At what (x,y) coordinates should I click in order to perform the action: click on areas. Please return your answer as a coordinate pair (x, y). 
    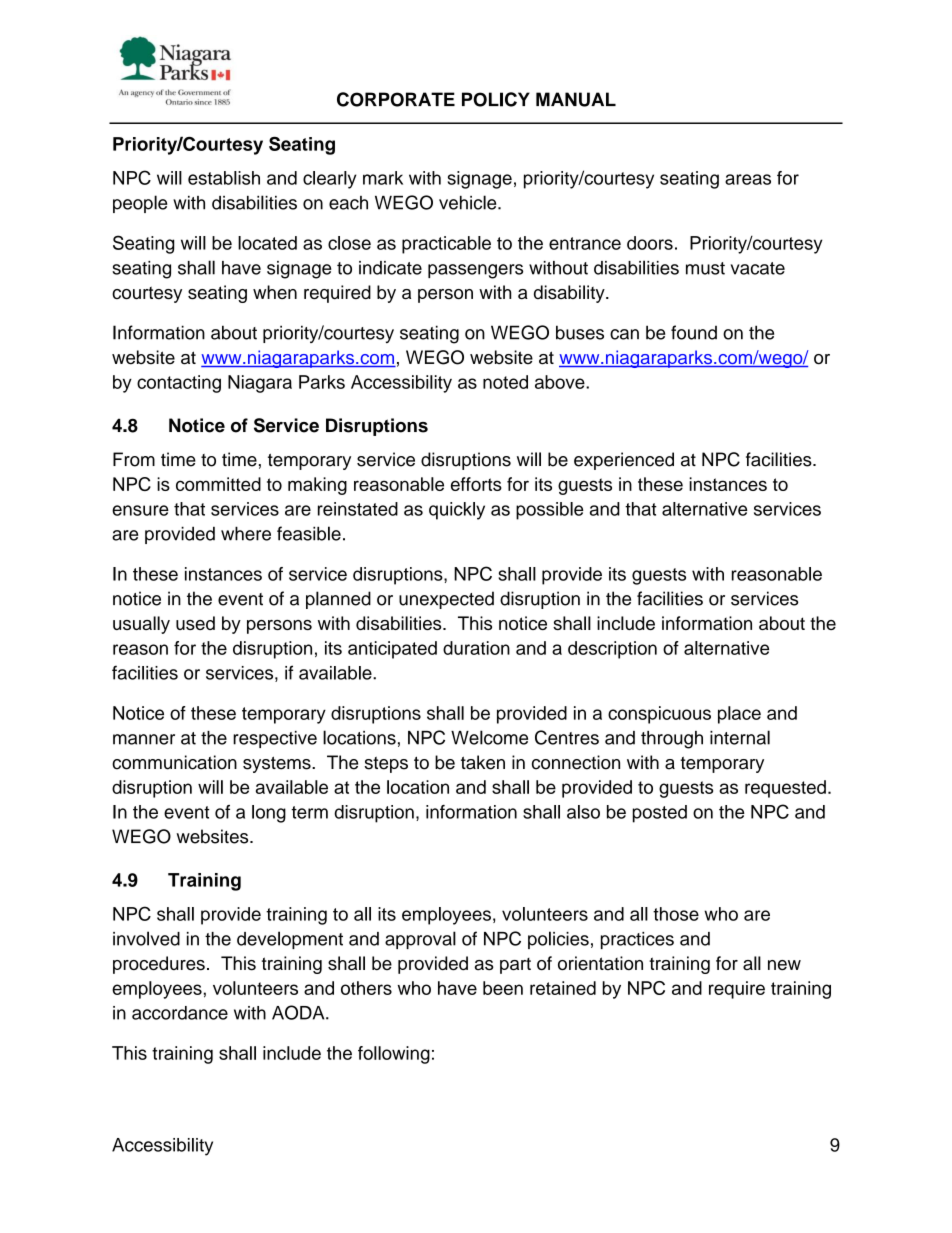
    Looking at the image, I should click on (748, 179).
